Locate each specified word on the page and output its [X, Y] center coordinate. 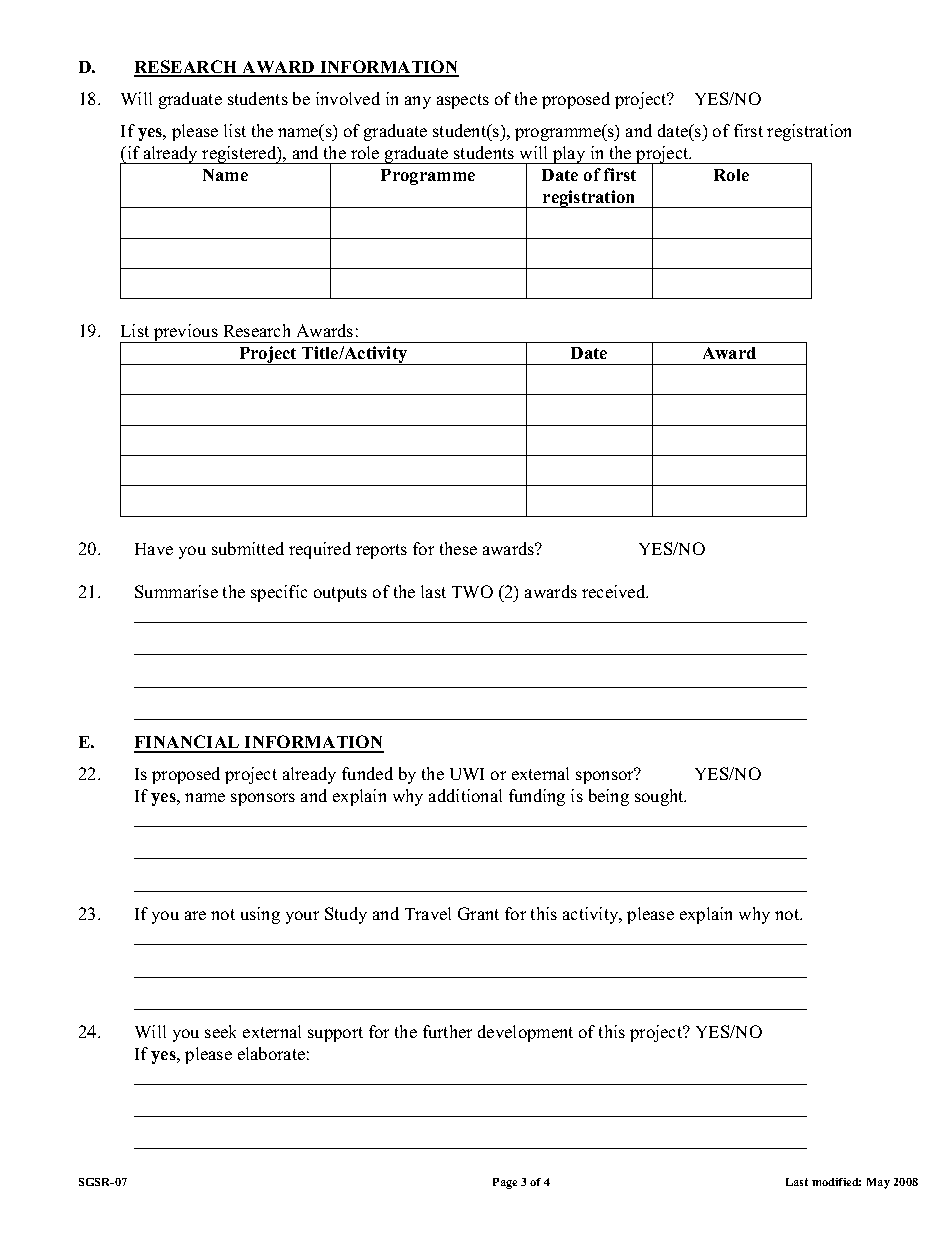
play [569, 155]
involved [348, 98]
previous [186, 333]
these [458, 548]
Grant [478, 913]
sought [660, 797]
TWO [472, 591]
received [615, 591]
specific [279, 593]
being [609, 797]
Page [505, 1183]
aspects [463, 101]
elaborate [271, 1053]
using [260, 915]
